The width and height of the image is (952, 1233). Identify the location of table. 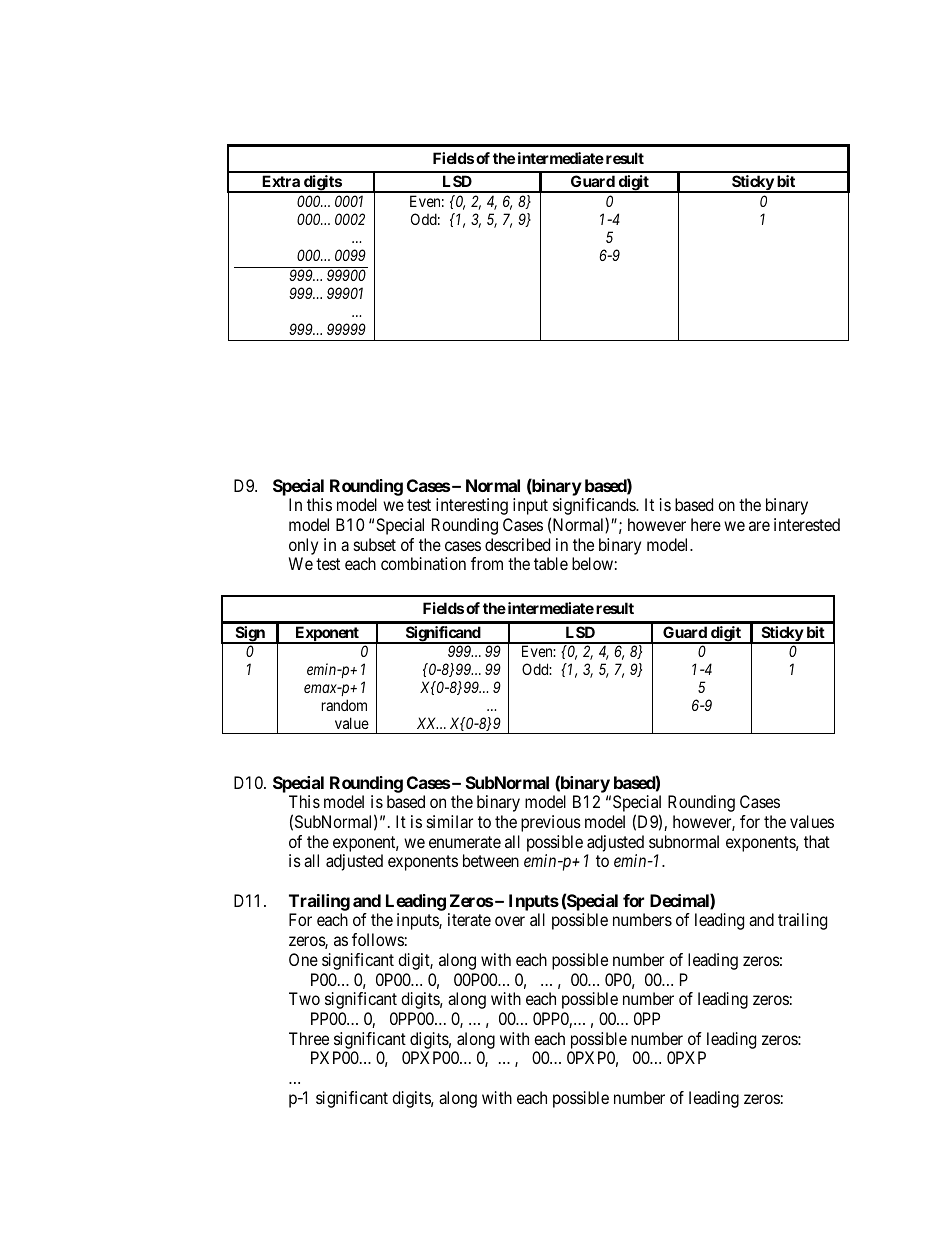
(551, 563).
